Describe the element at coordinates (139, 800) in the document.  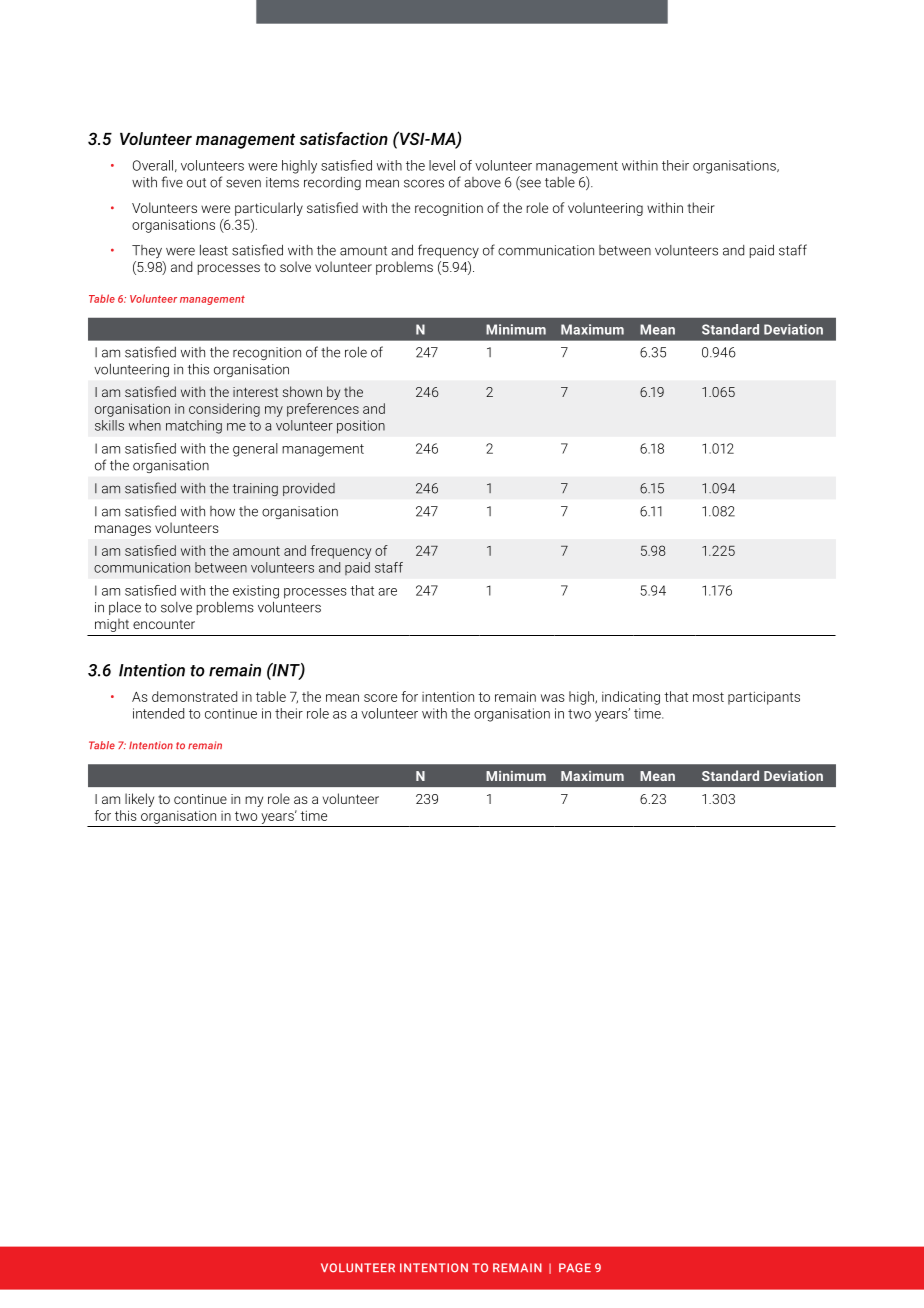
I see `likely` at that location.
